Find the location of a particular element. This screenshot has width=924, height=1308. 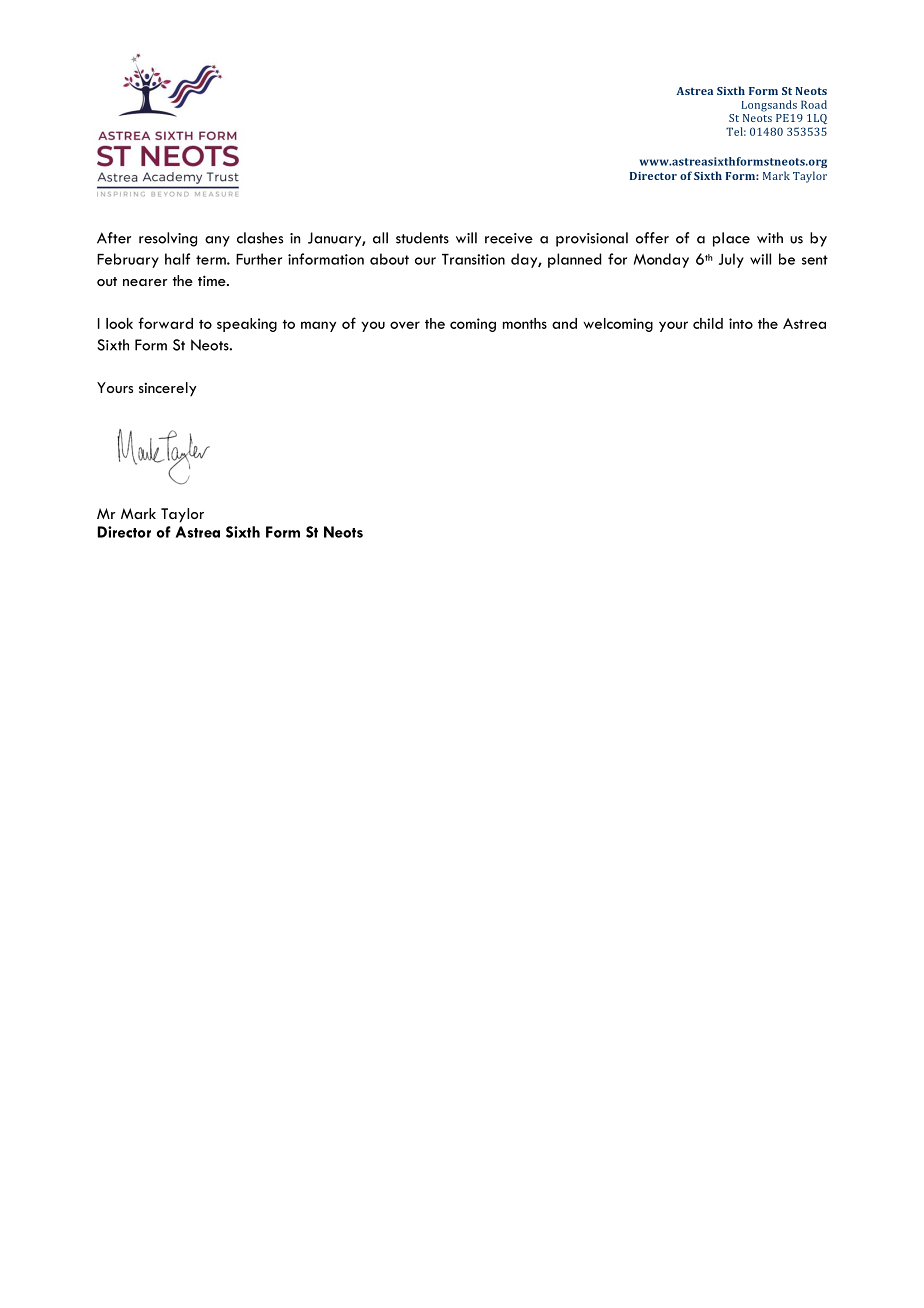

Transition is located at coordinates (473, 259).
